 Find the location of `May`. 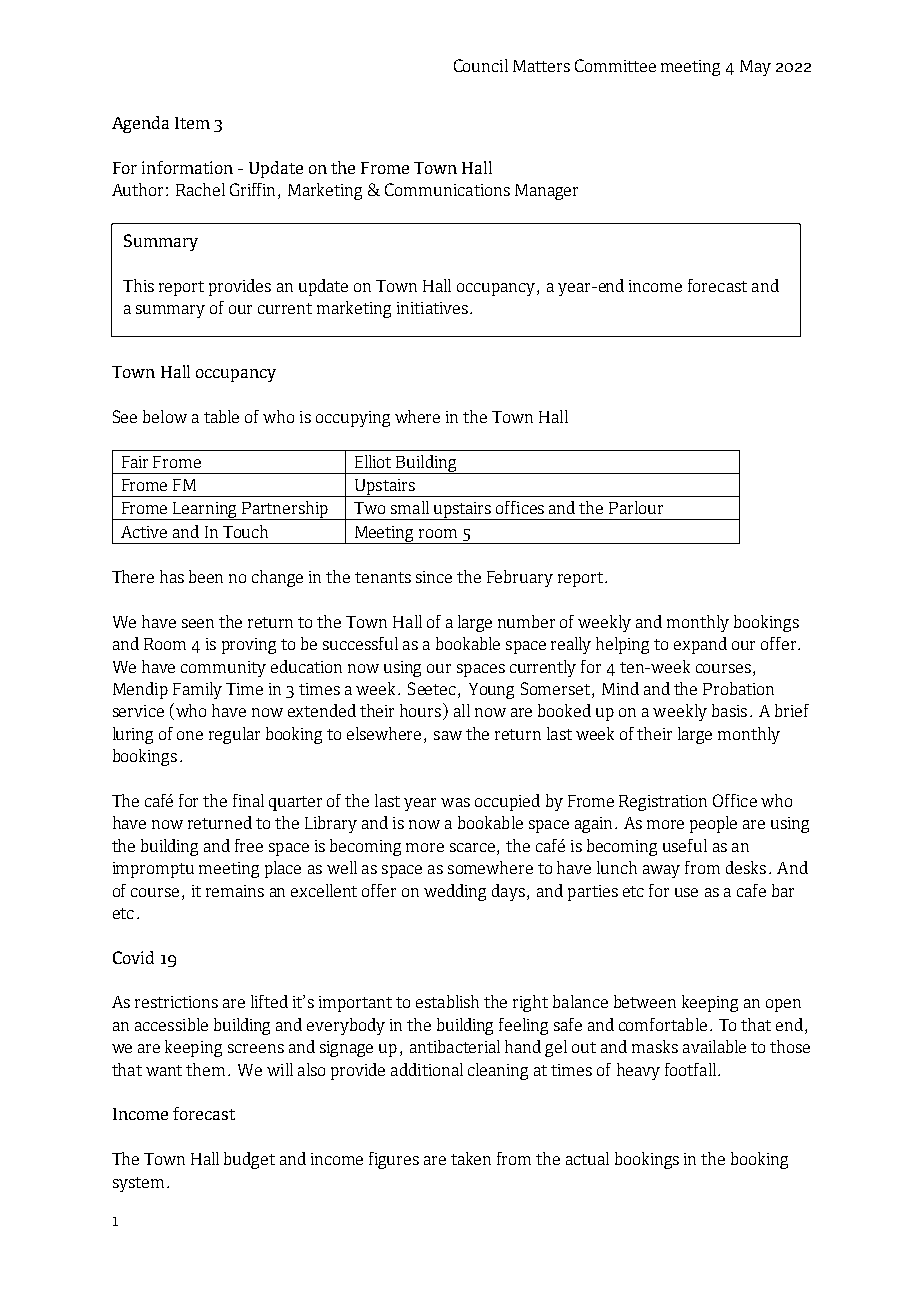

May is located at coordinates (755, 68).
